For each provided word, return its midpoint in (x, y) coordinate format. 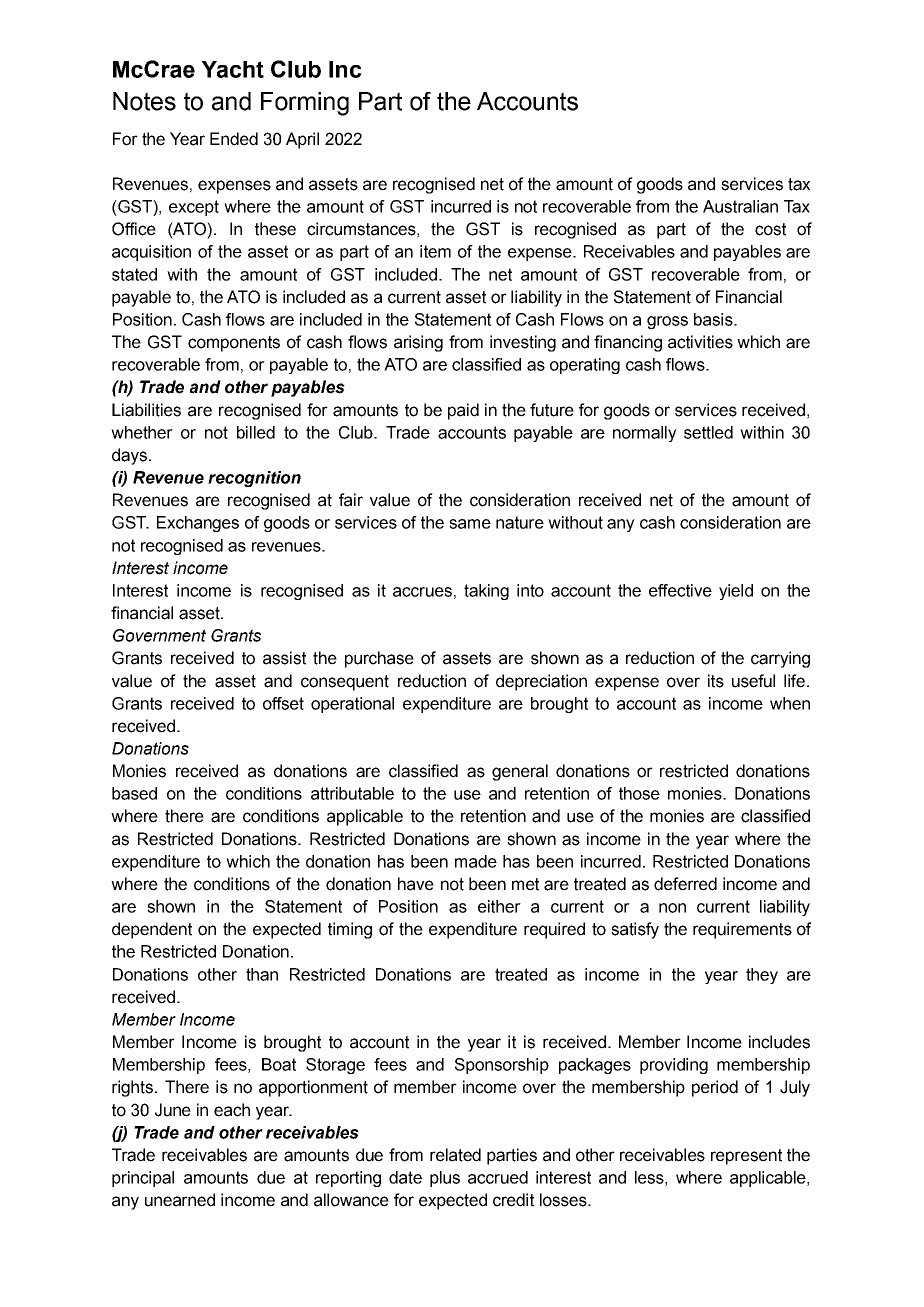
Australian (740, 206)
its (716, 681)
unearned (180, 1200)
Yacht (232, 69)
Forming (305, 104)
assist (284, 658)
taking (486, 592)
